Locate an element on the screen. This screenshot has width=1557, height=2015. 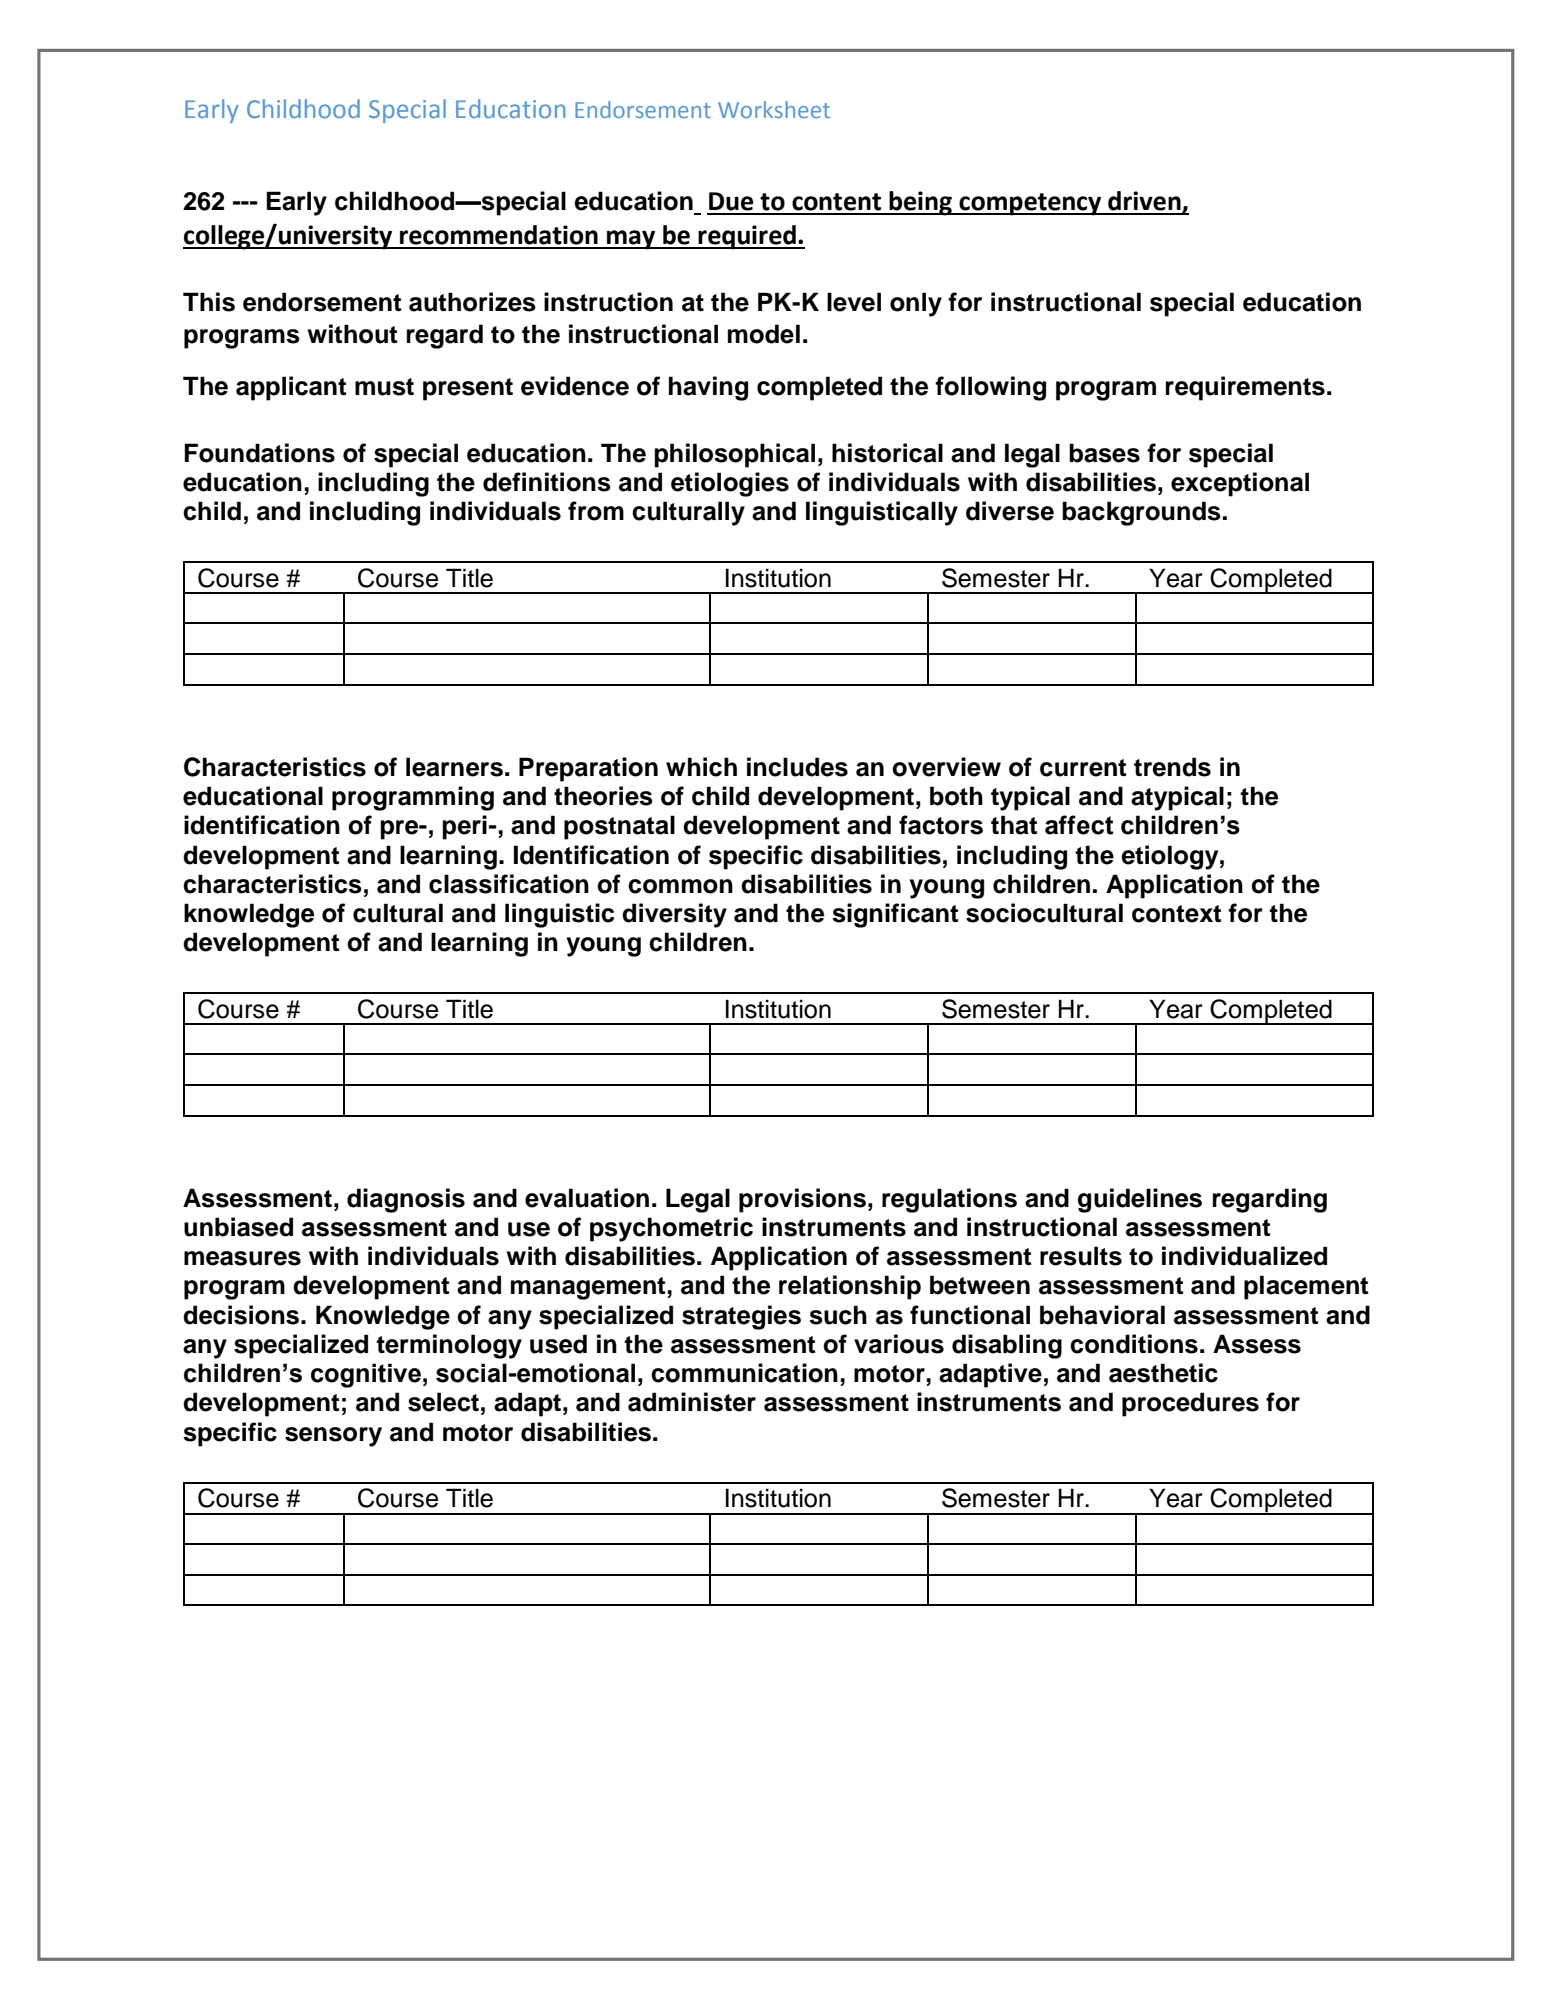
Worksheet is located at coordinates (774, 109).
